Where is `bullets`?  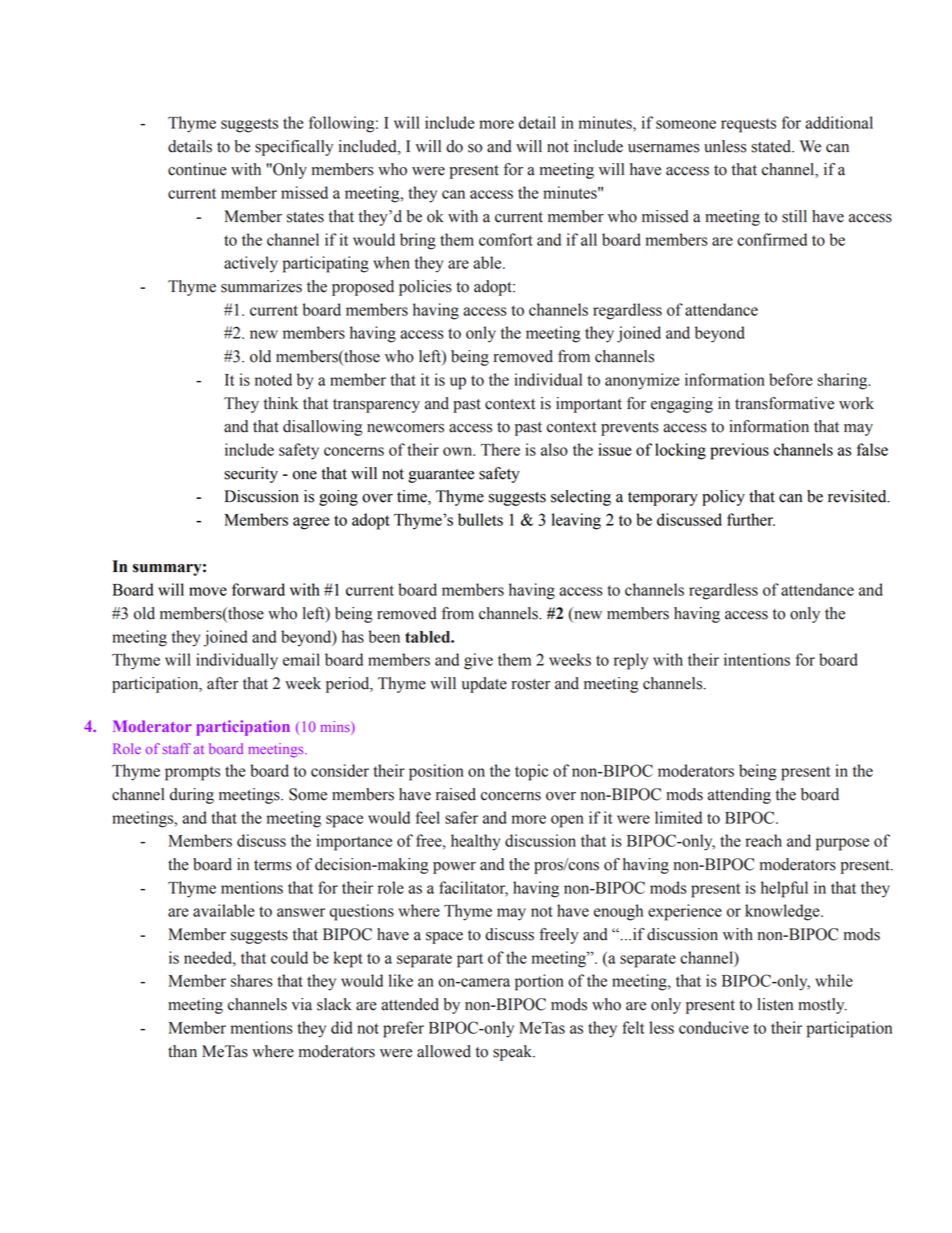 bullets is located at coordinates (480, 519).
